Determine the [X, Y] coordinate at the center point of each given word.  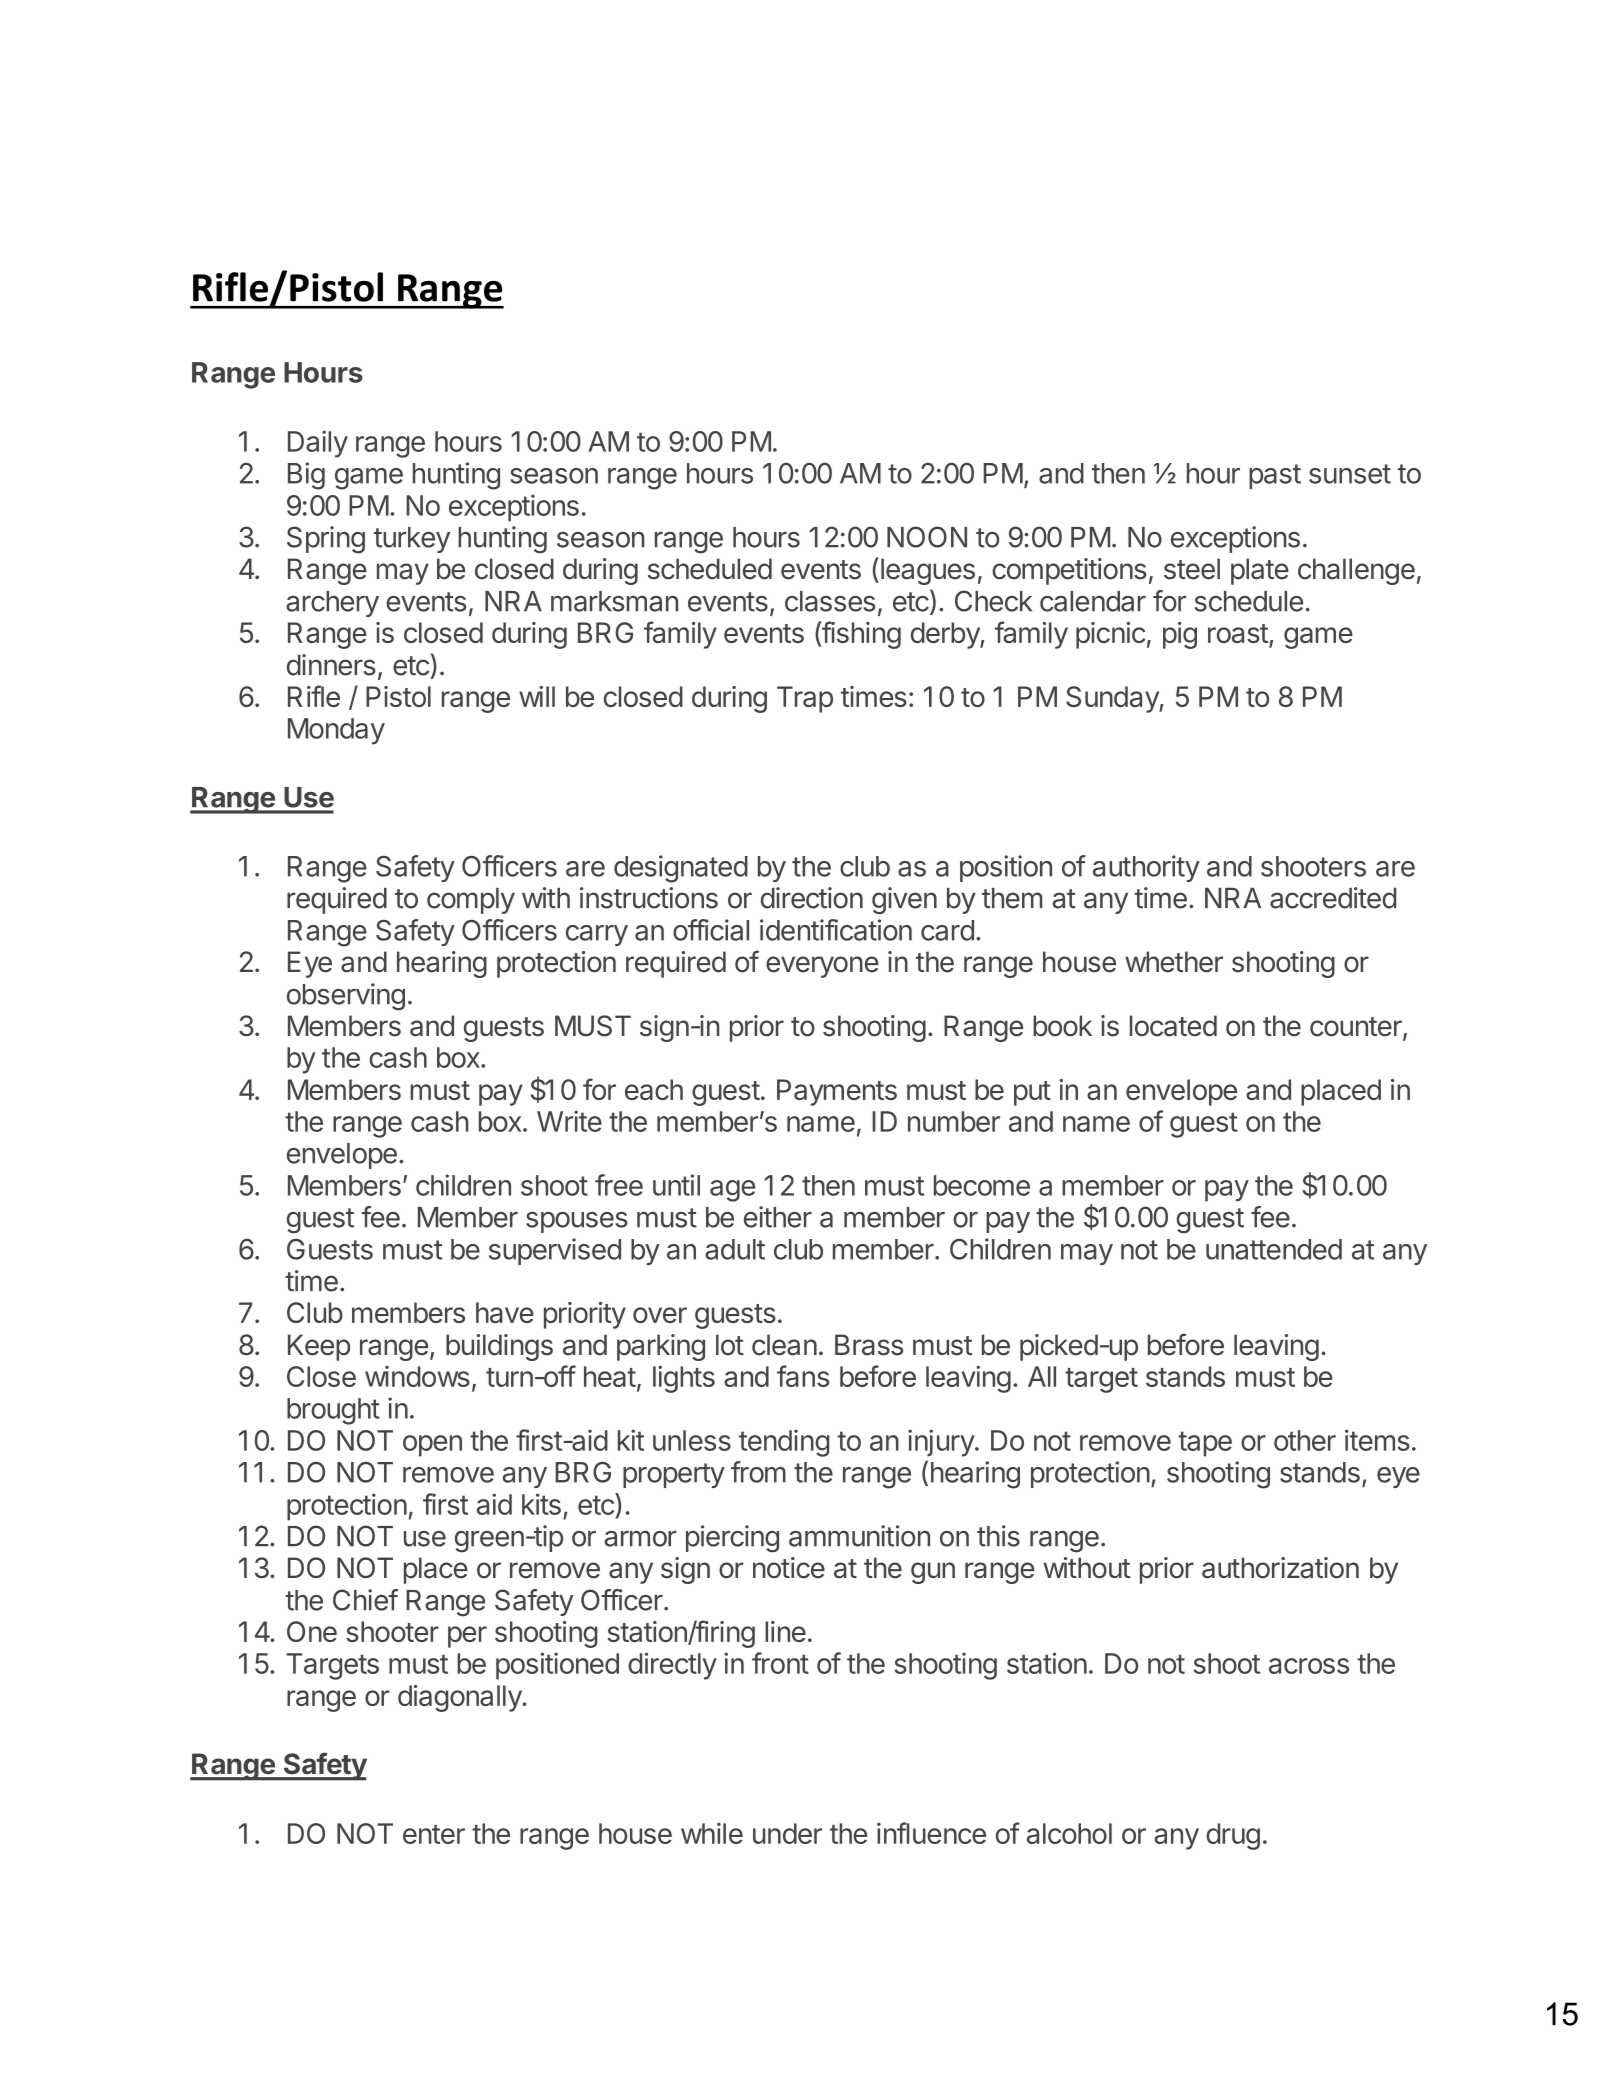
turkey [412, 540]
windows [417, 1376]
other [1305, 1440]
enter [434, 1834]
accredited [1333, 898]
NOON [927, 537]
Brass [869, 1345]
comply [471, 901]
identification [836, 930]
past [1275, 476]
